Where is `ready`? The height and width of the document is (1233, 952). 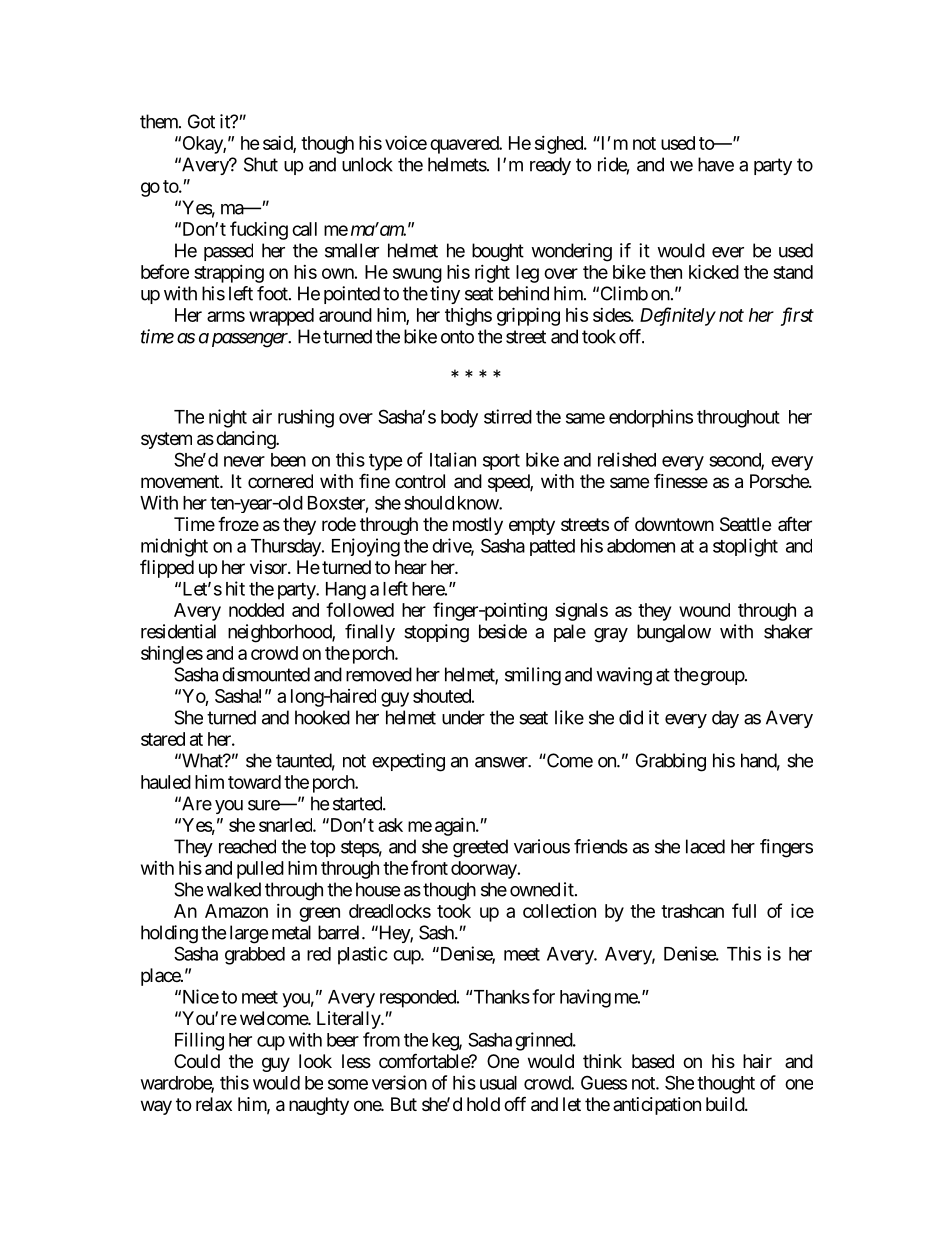 ready is located at coordinates (550, 166).
